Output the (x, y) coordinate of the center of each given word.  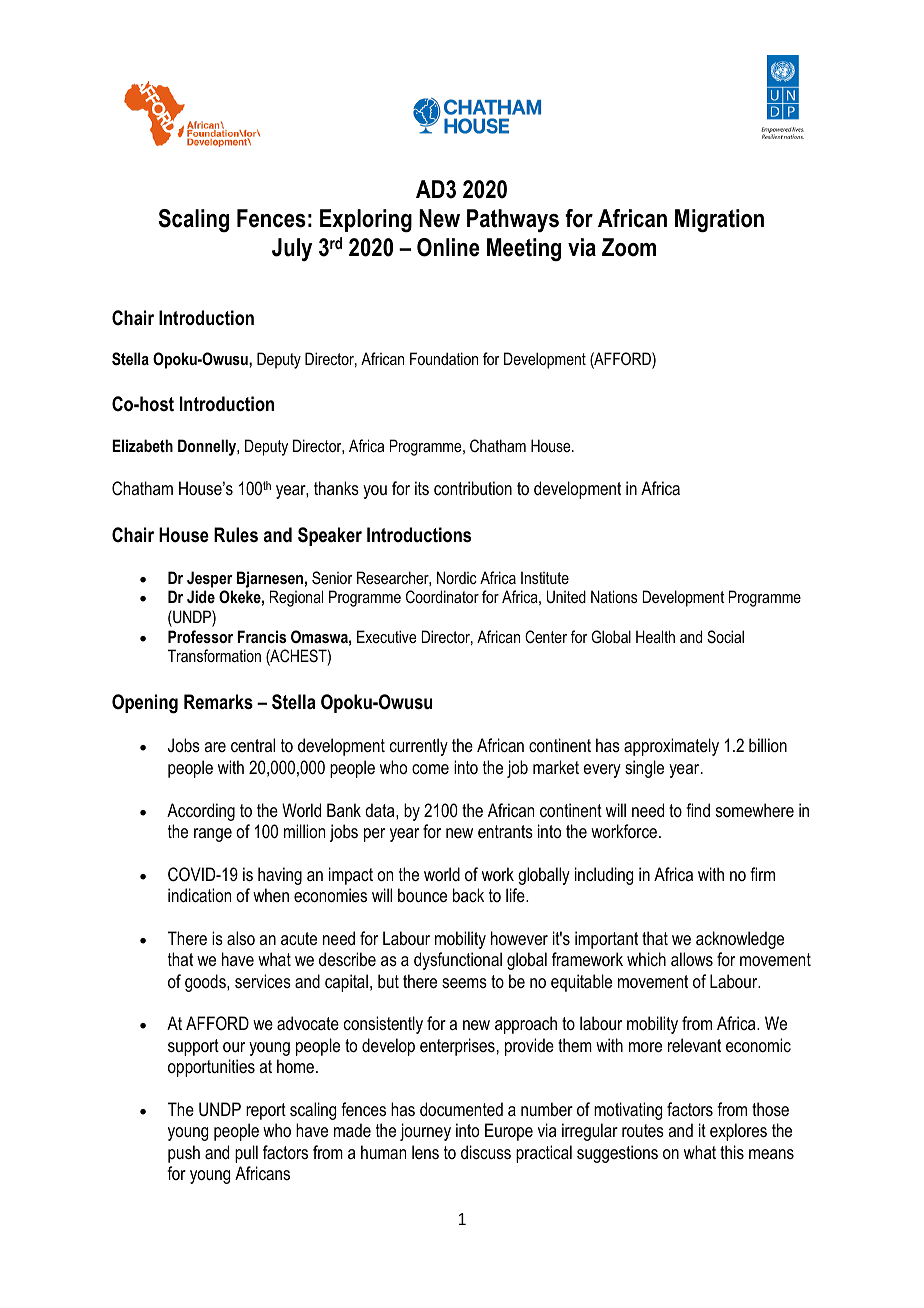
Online (448, 247)
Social (725, 637)
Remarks (218, 702)
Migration (719, 221)
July (292, 249)
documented (461, 1109)
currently (419, 747)
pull (246, 1154)
